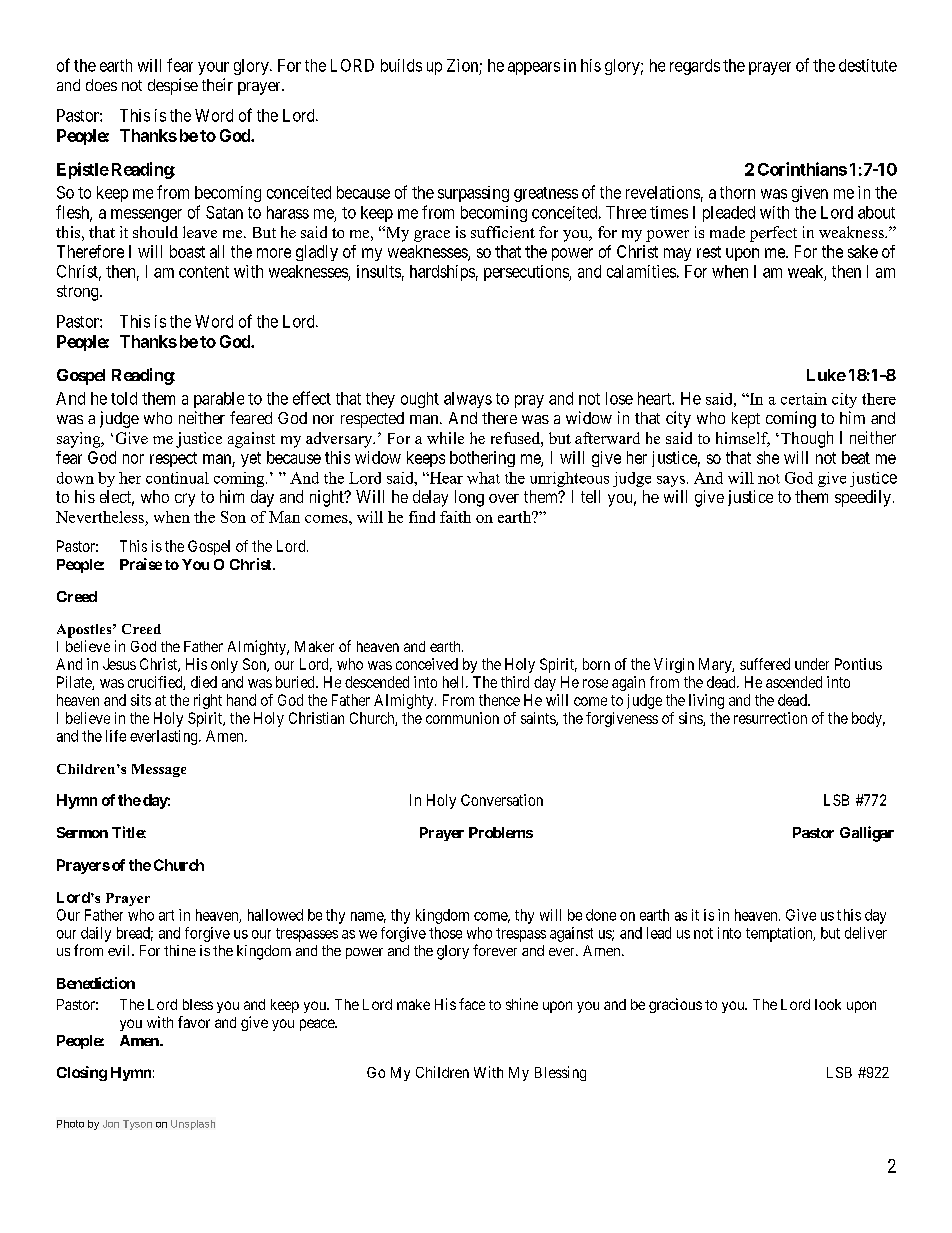  Describe the element at coordinates (534, 68) in the page. I see `appears` at that location.
